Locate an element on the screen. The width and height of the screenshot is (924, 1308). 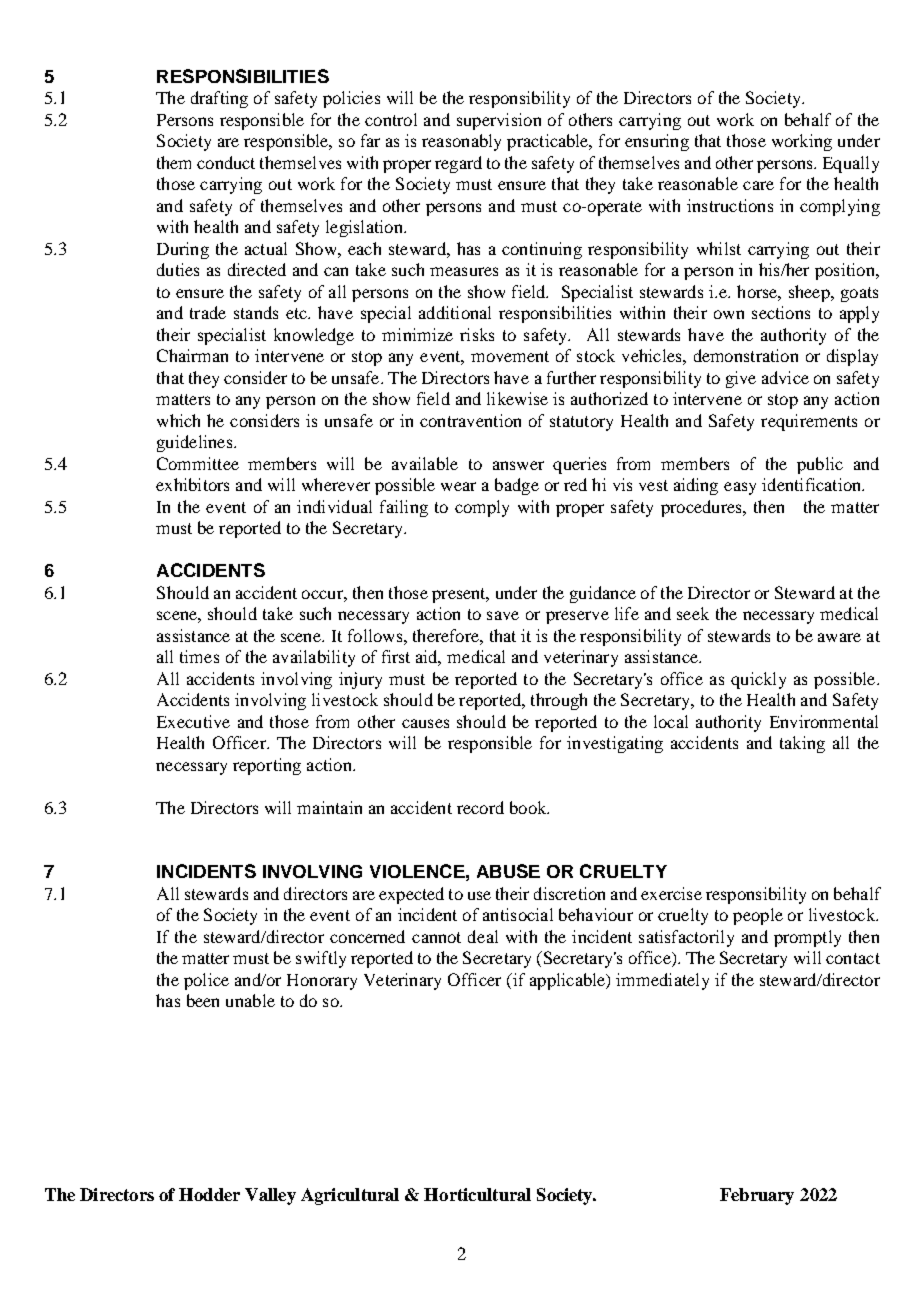
book is located at coordinates (529, 807).
